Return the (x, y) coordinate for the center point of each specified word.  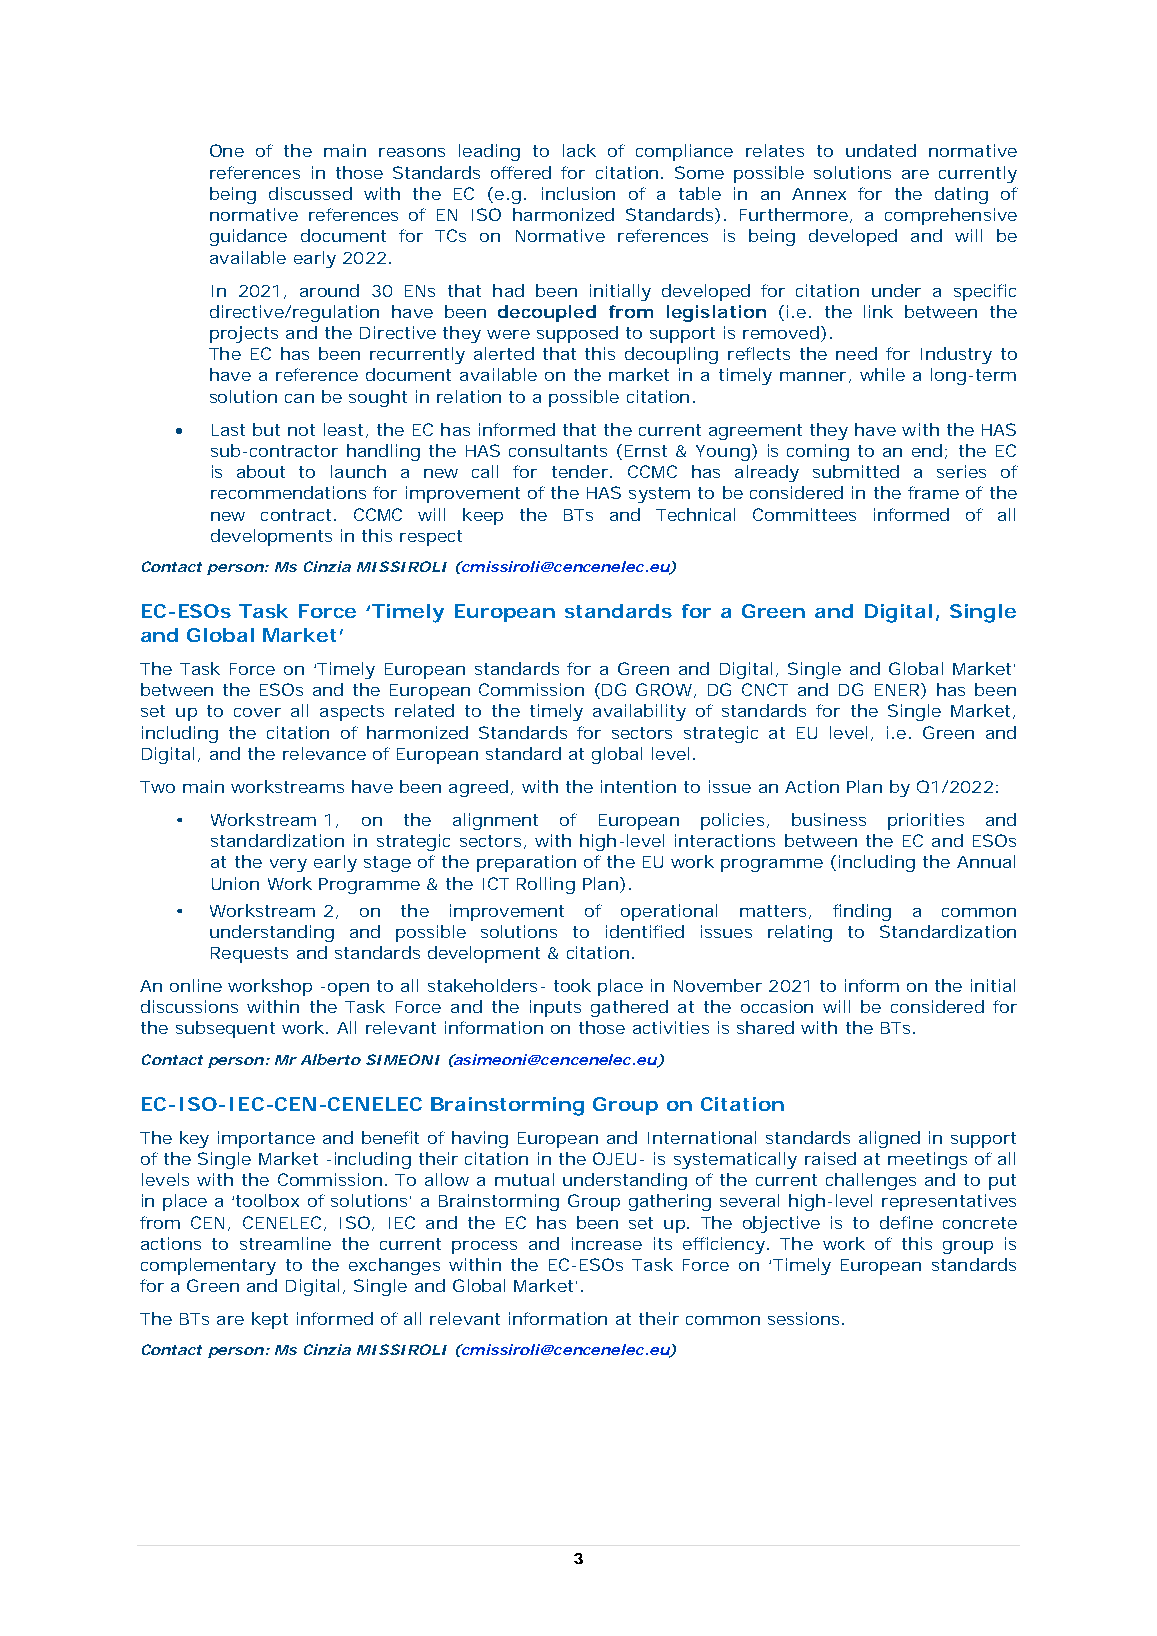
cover (257, 712)
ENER (897, 690)
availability (639, 712)
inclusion (578, 193)
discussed (310, 193)
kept (270, 1320)
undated (881, 150)
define (906, 1222)
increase (607, 1243)
